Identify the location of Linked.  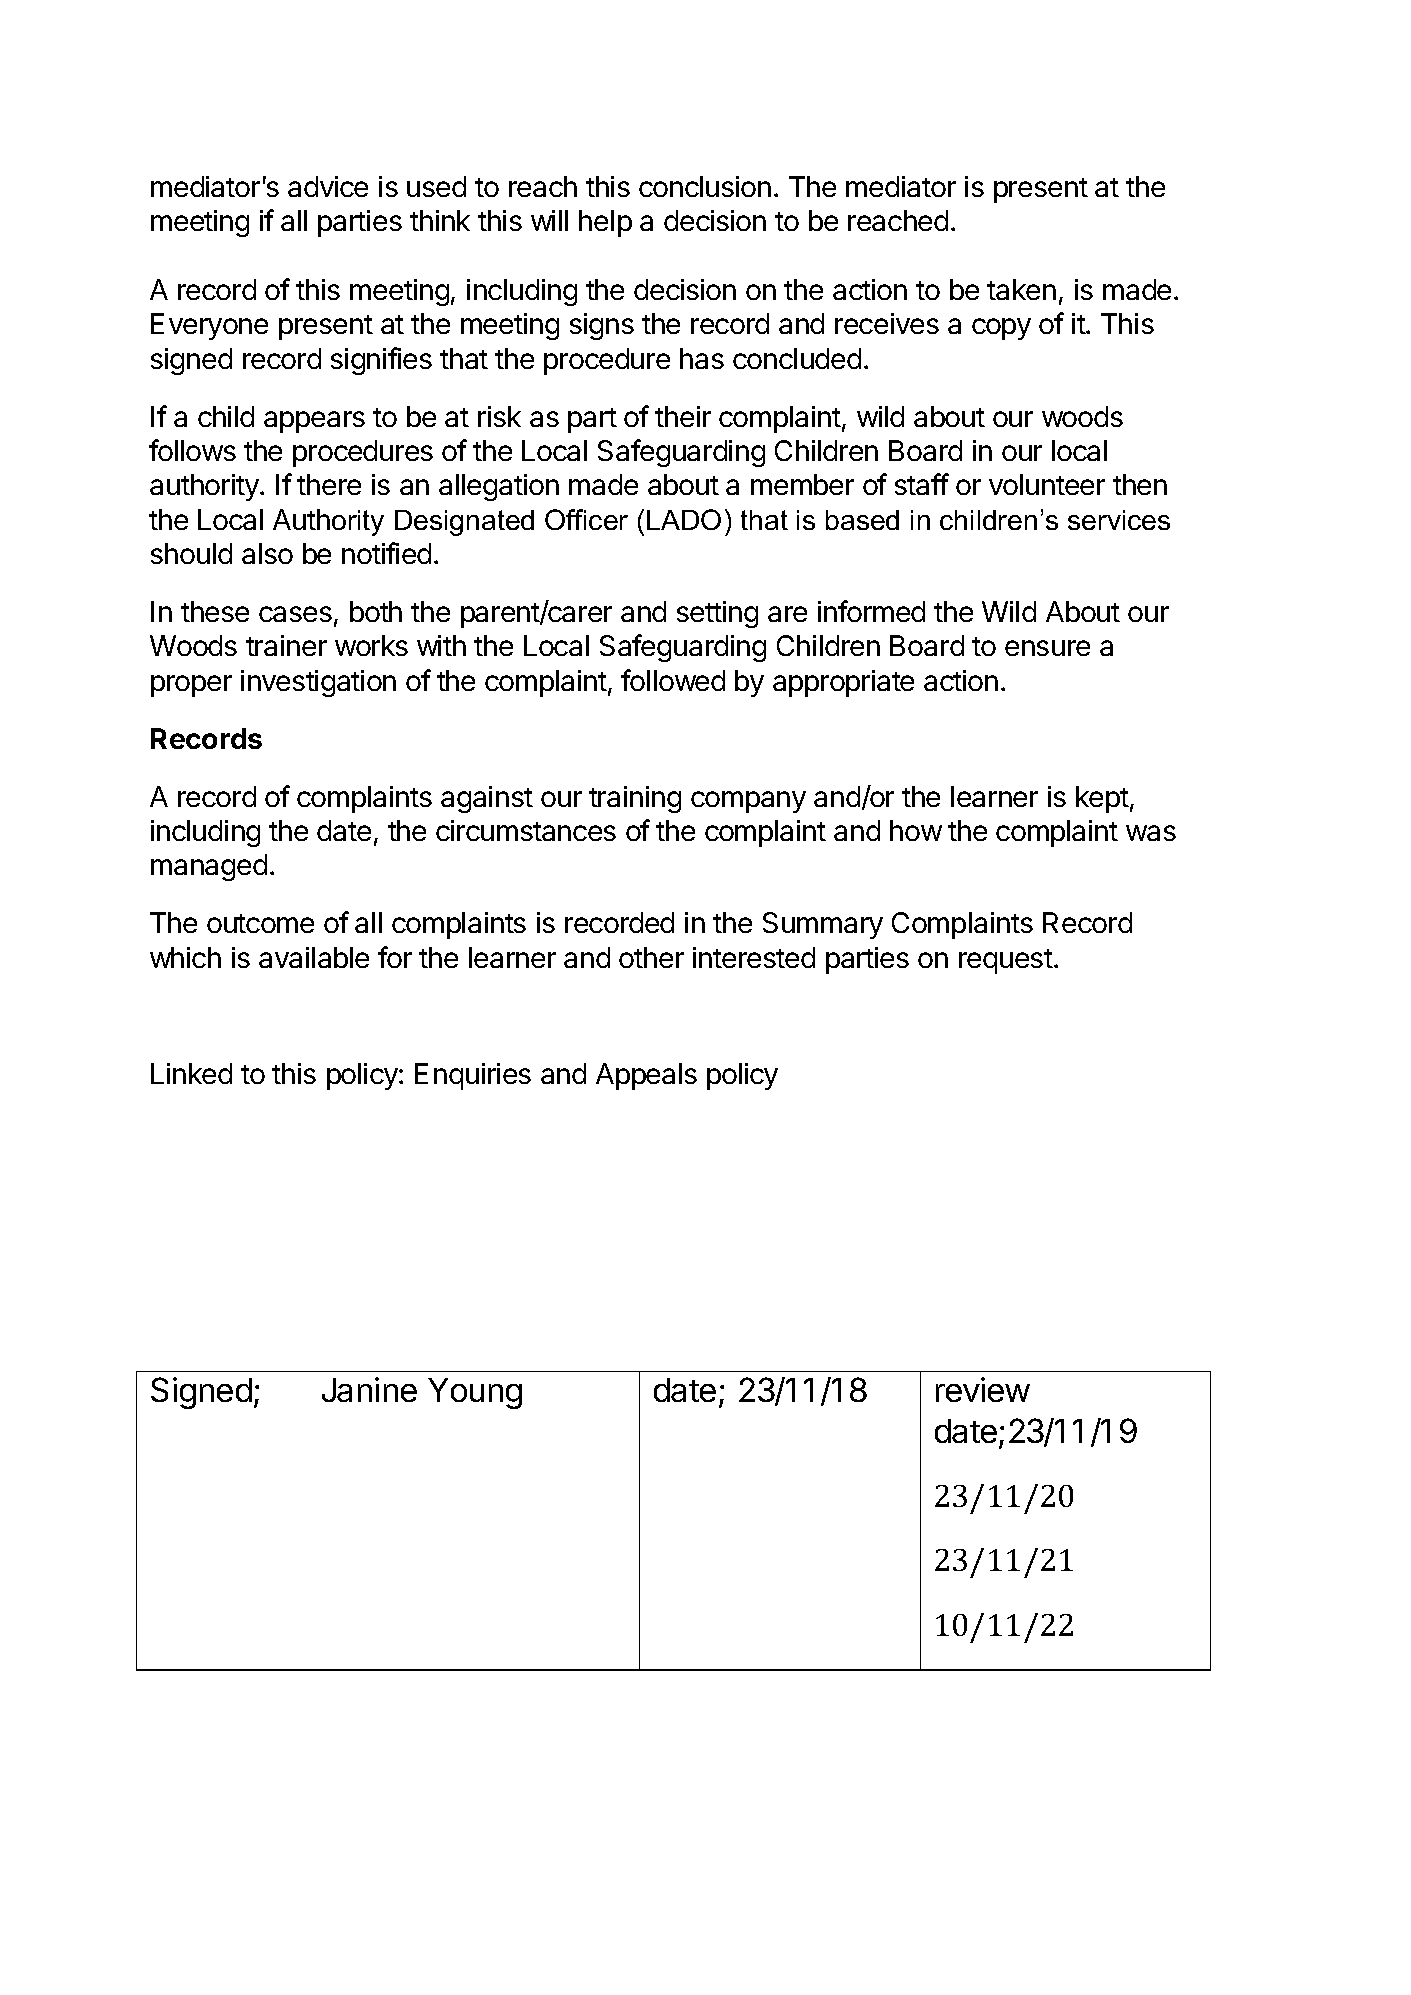
(191, 1073).
